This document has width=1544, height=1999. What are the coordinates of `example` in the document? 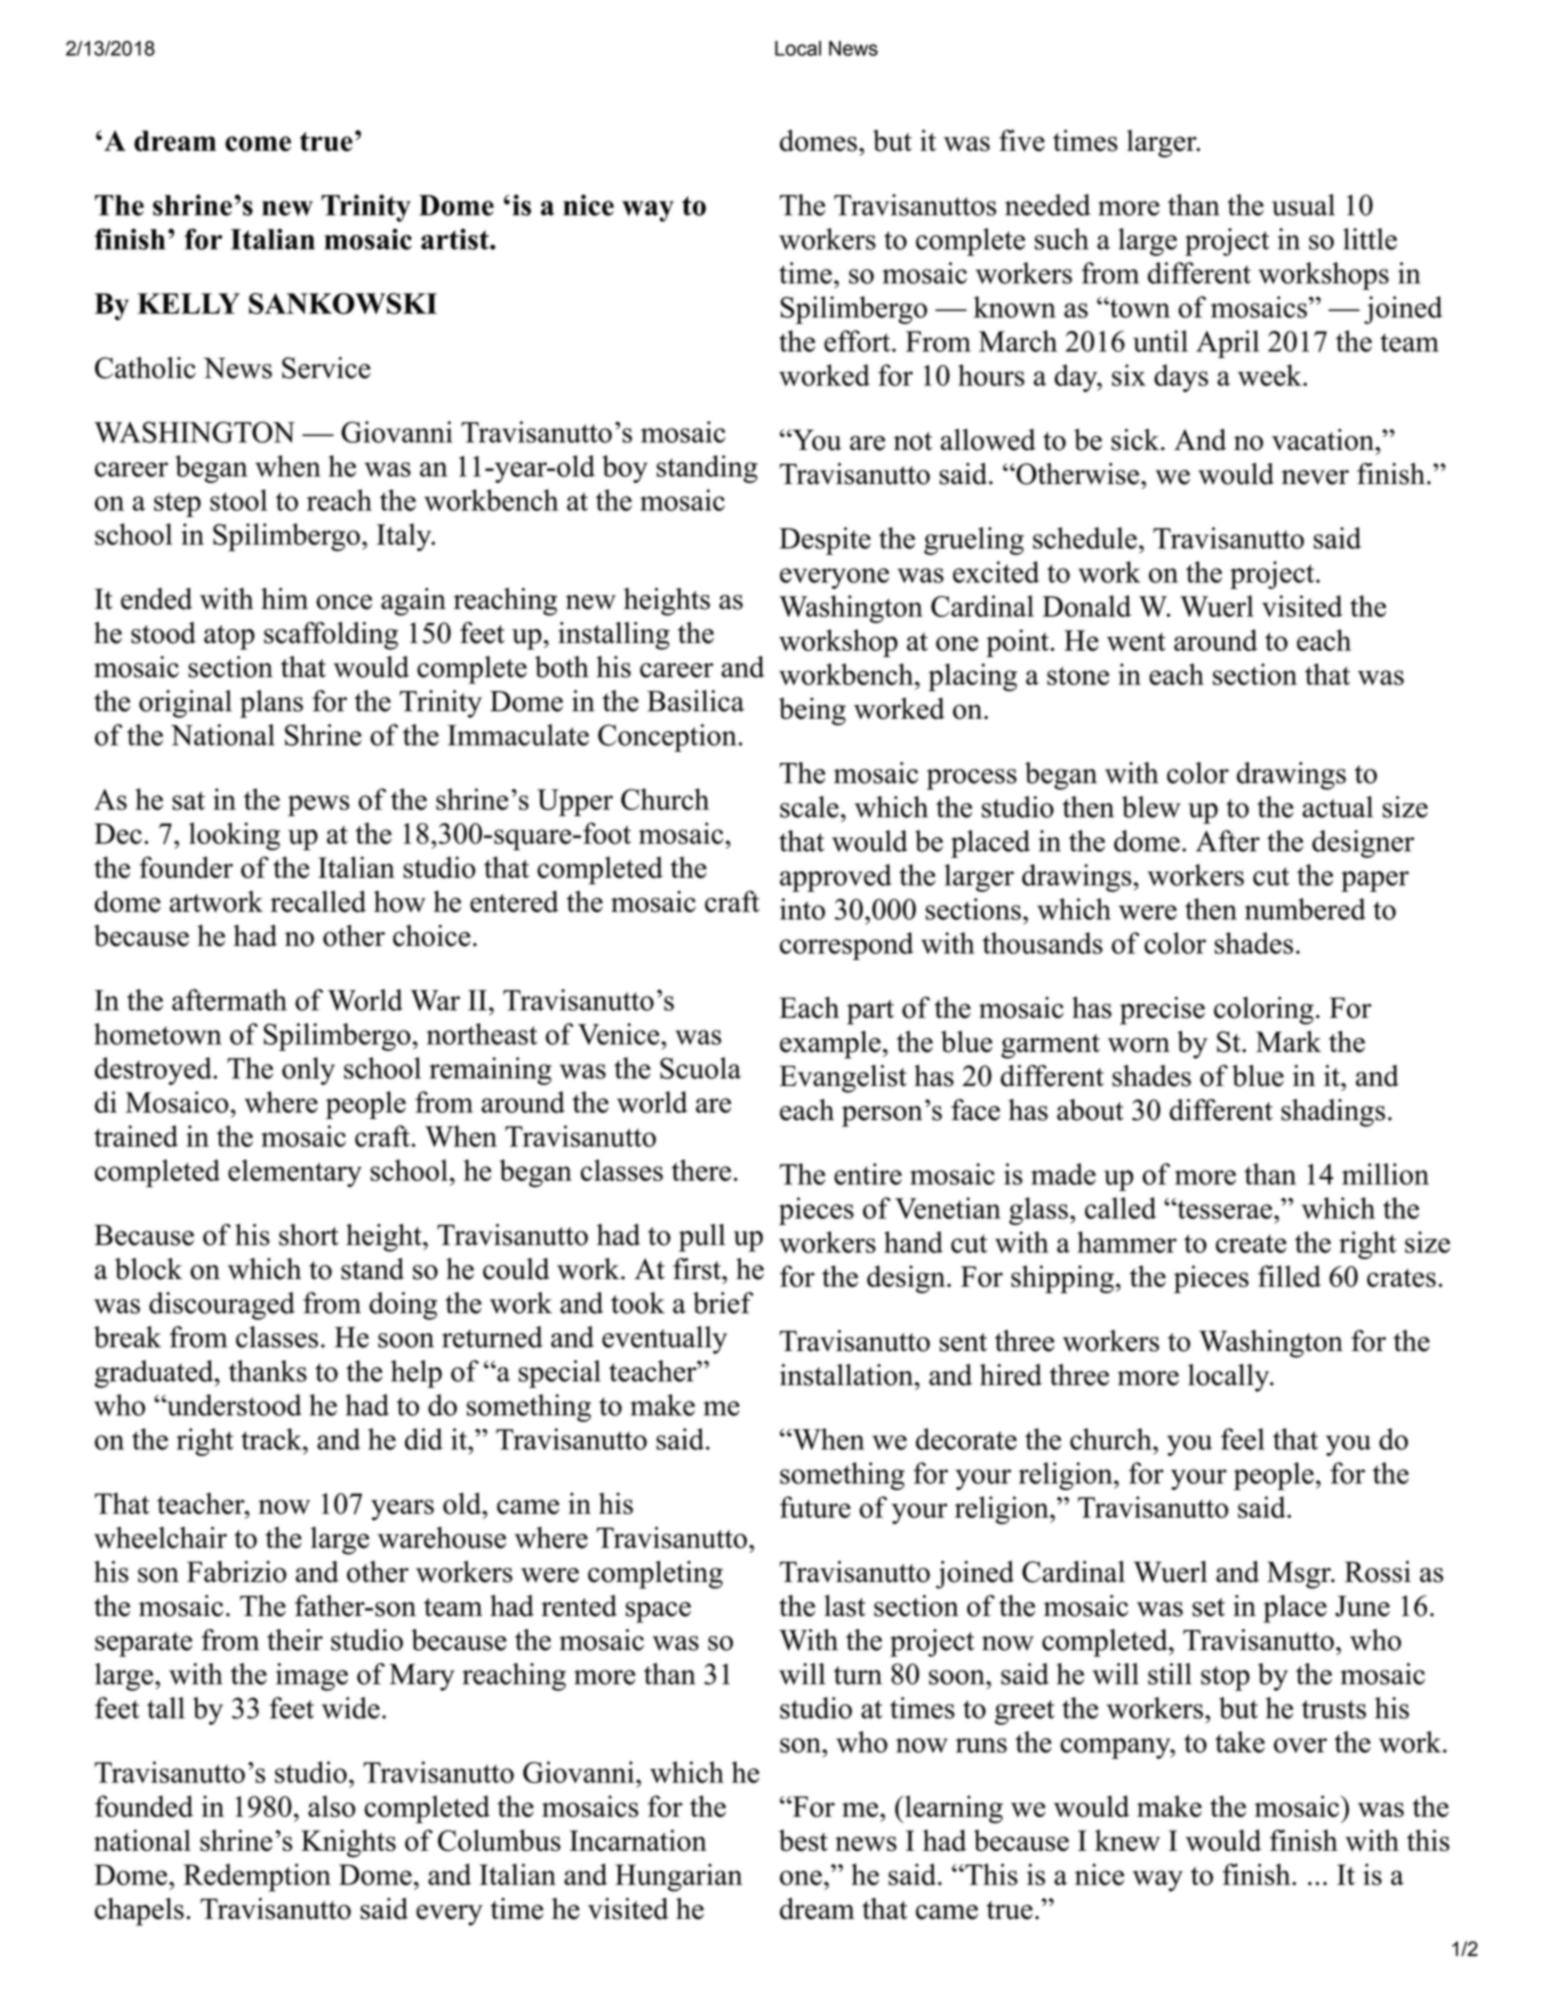 It's located at (830, 1045).
